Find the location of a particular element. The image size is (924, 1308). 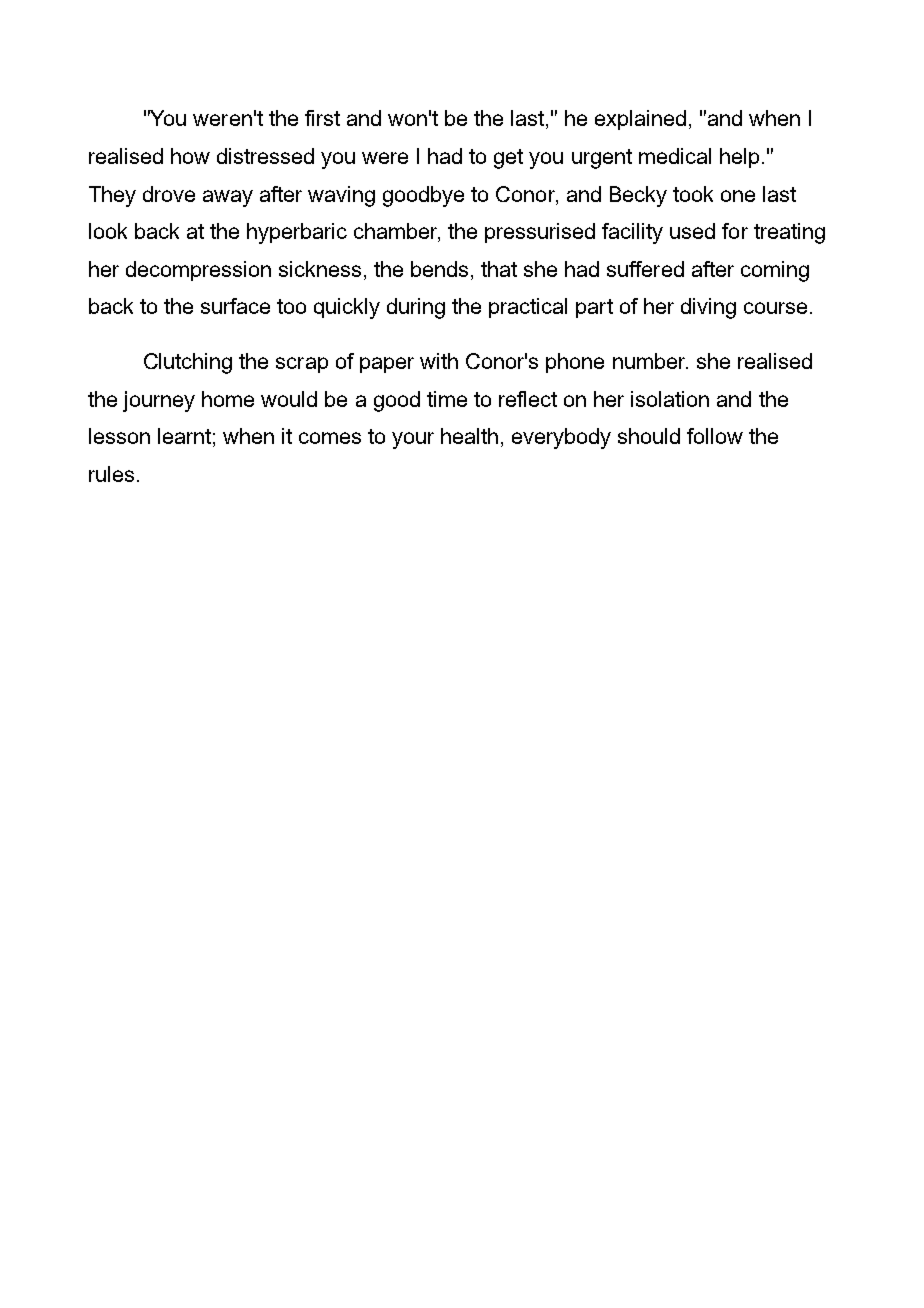

journey is located at coordinates (159, 401).
